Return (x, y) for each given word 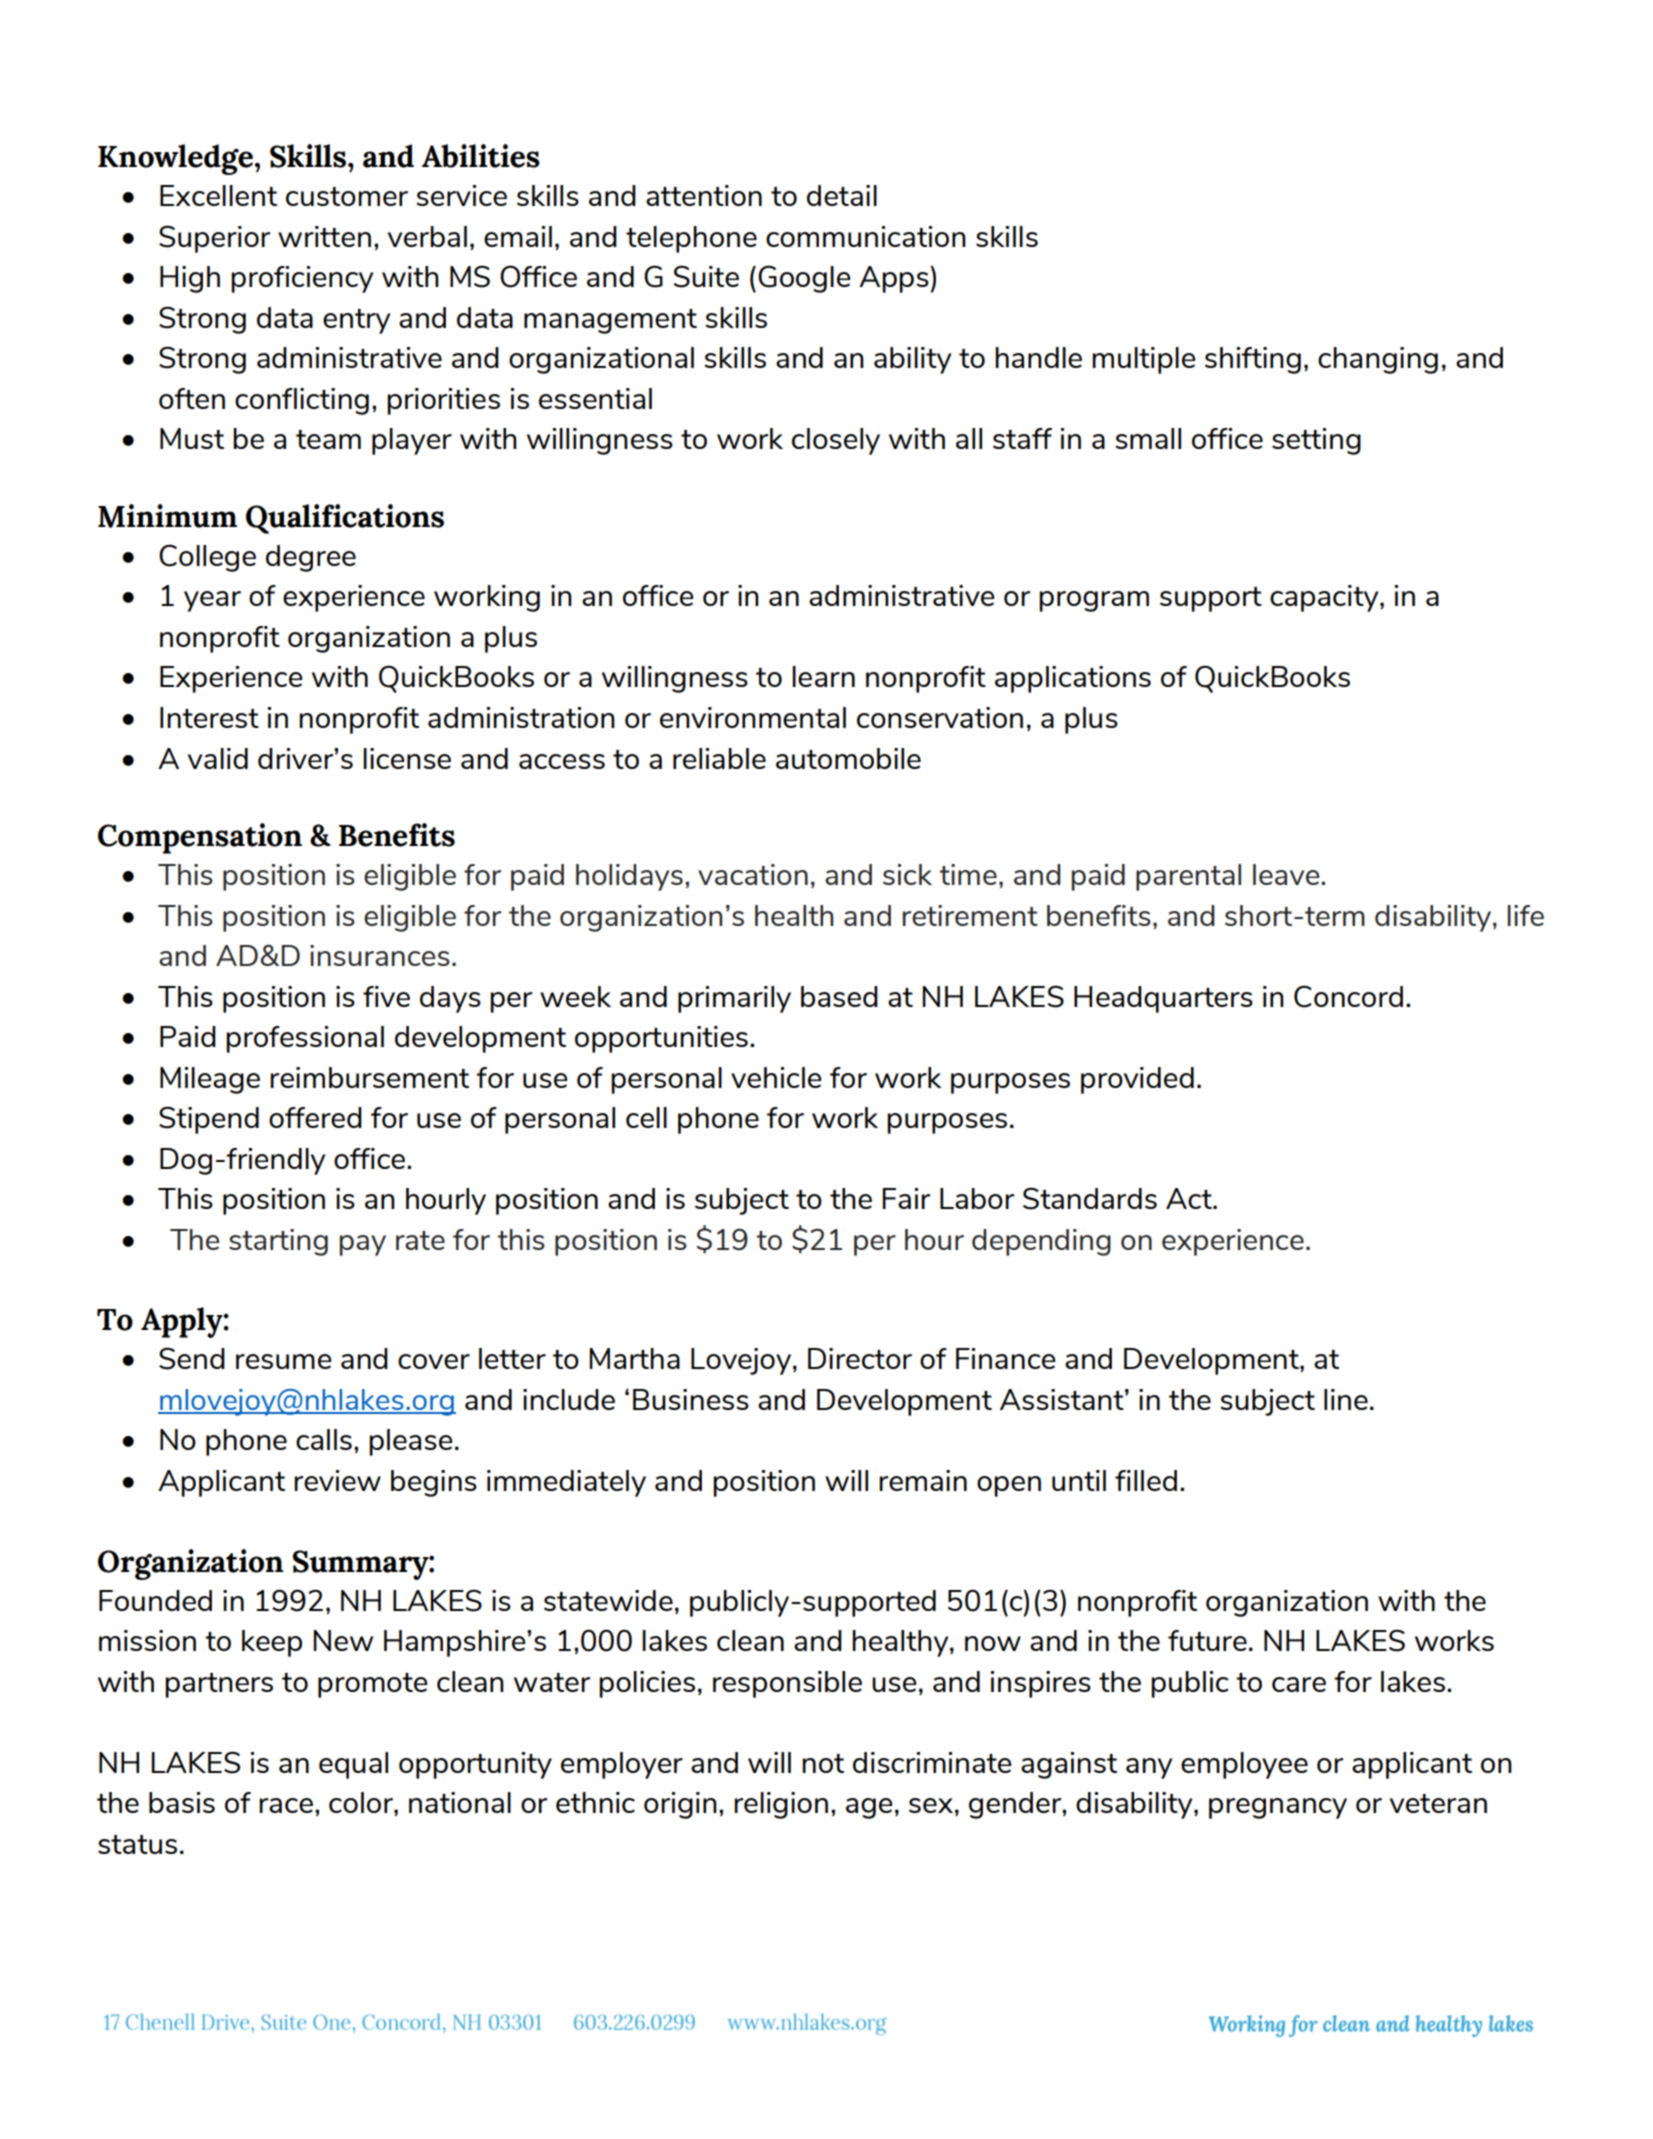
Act (1190, 1198)
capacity (1325, 598)
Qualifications (345, 519)
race (286, 1805)
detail (842, 195)
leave (1287, 874)
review (337, 1480)
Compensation (200, 838)
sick (907, 874)
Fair (906, 1198)
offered (315, 1117)
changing (1378, 360)
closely (836, 441)
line (1346, 1399)
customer (347, 196)
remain (923, 1480)
